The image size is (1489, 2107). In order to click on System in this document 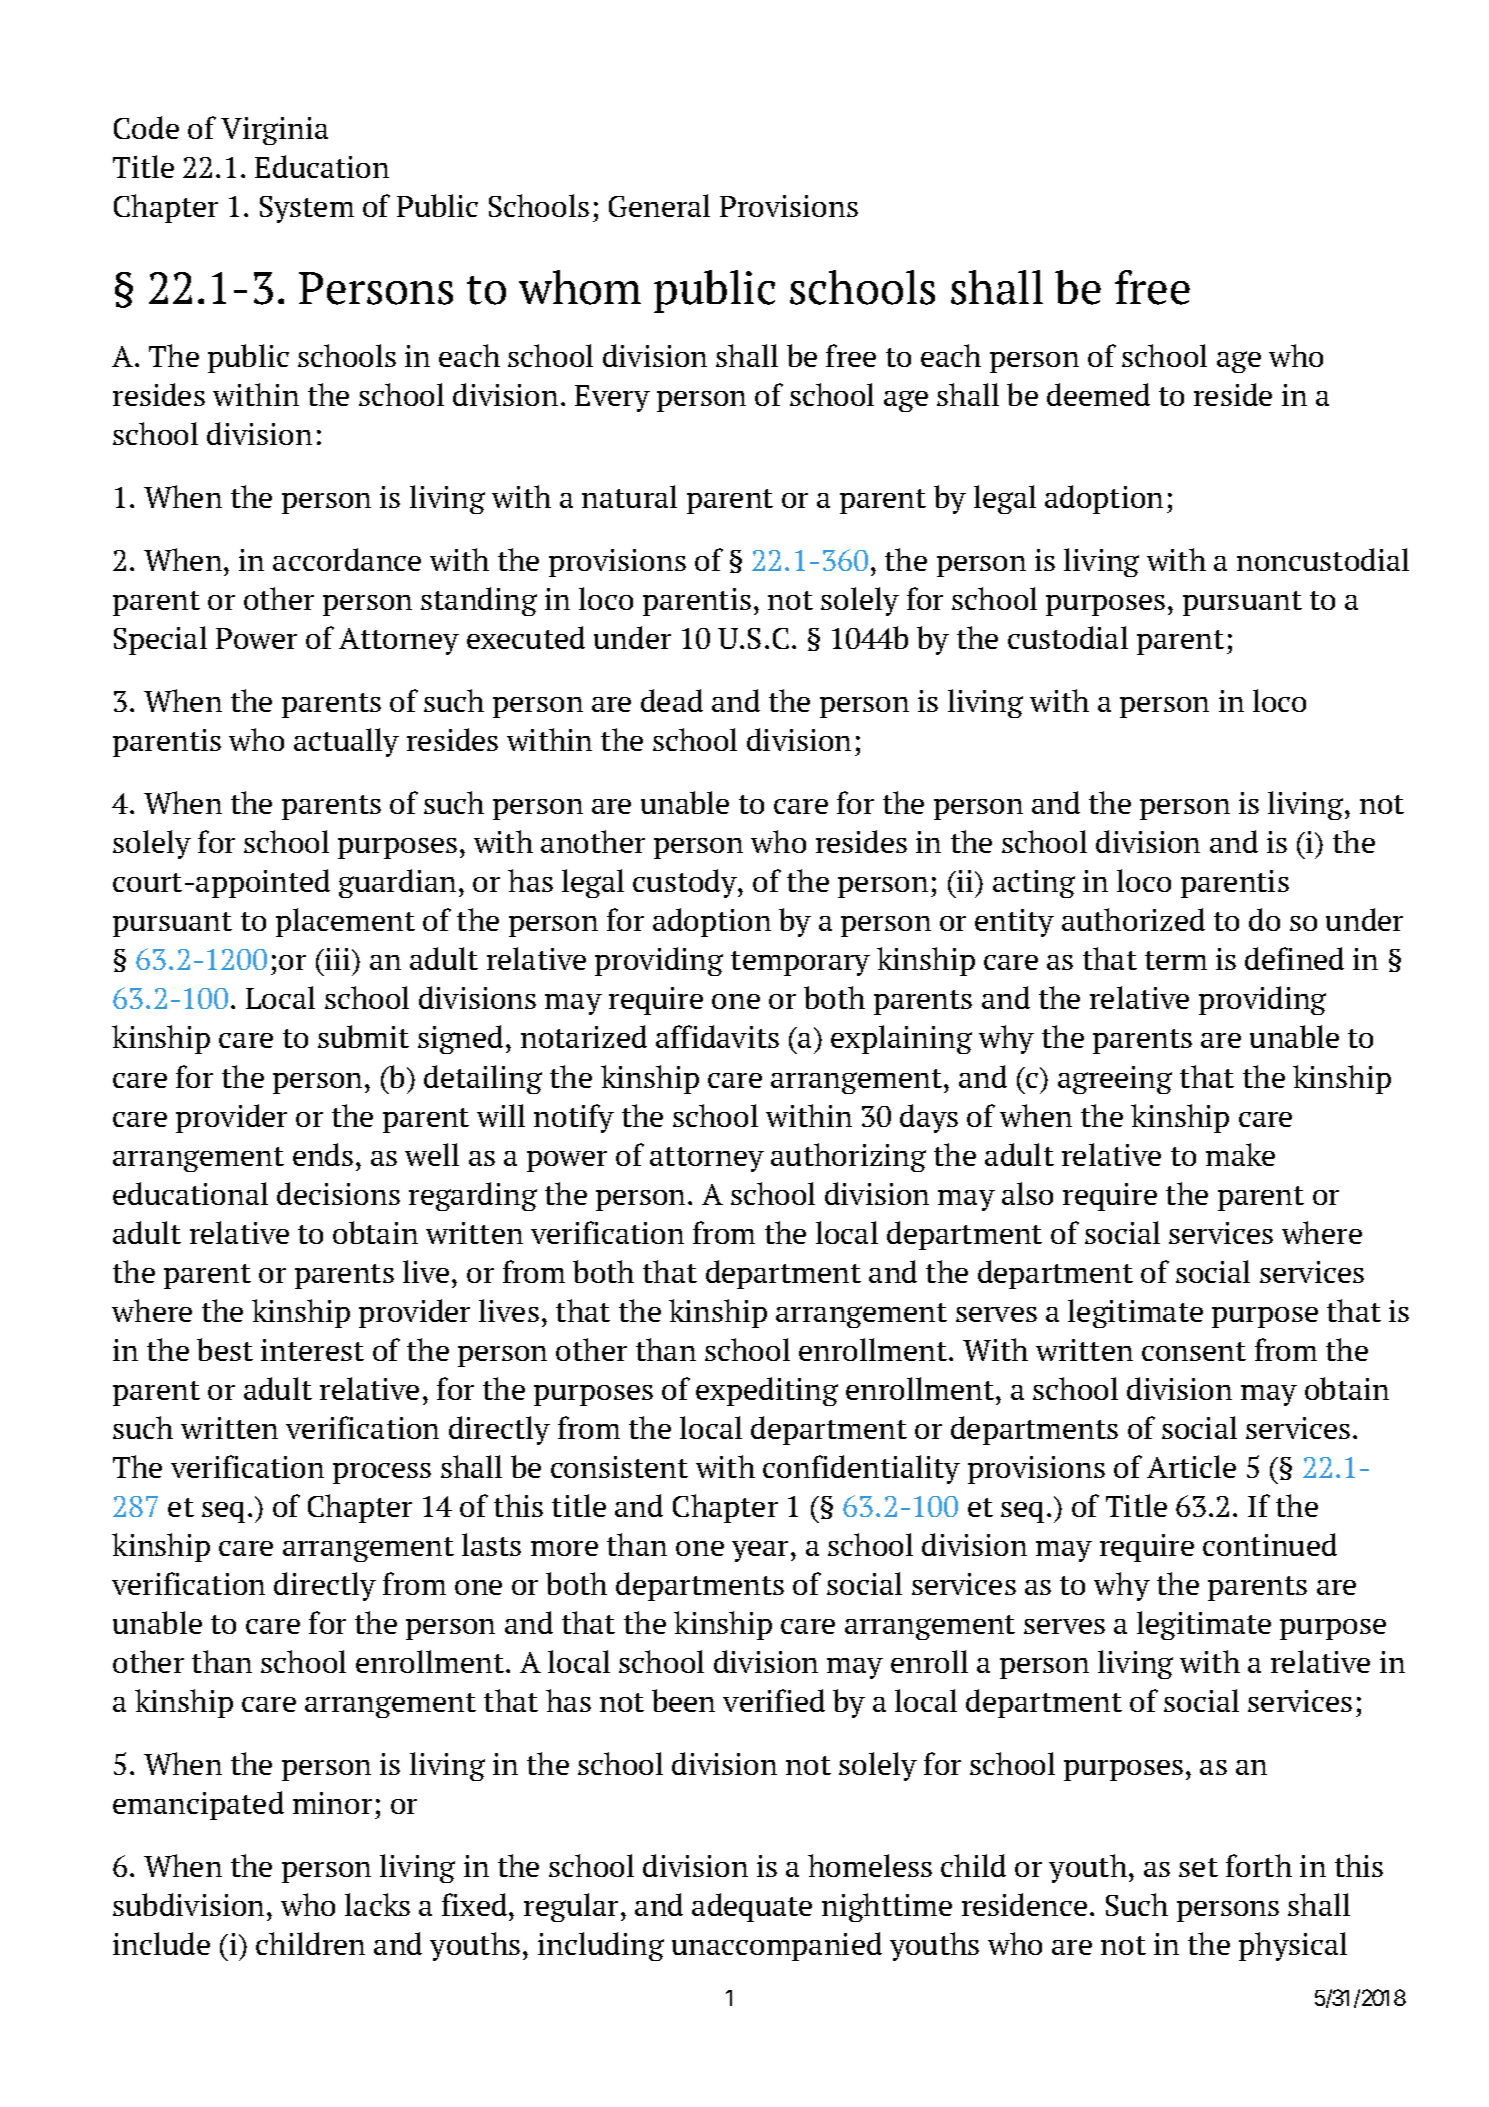, I will do `click(307, 209)`.
